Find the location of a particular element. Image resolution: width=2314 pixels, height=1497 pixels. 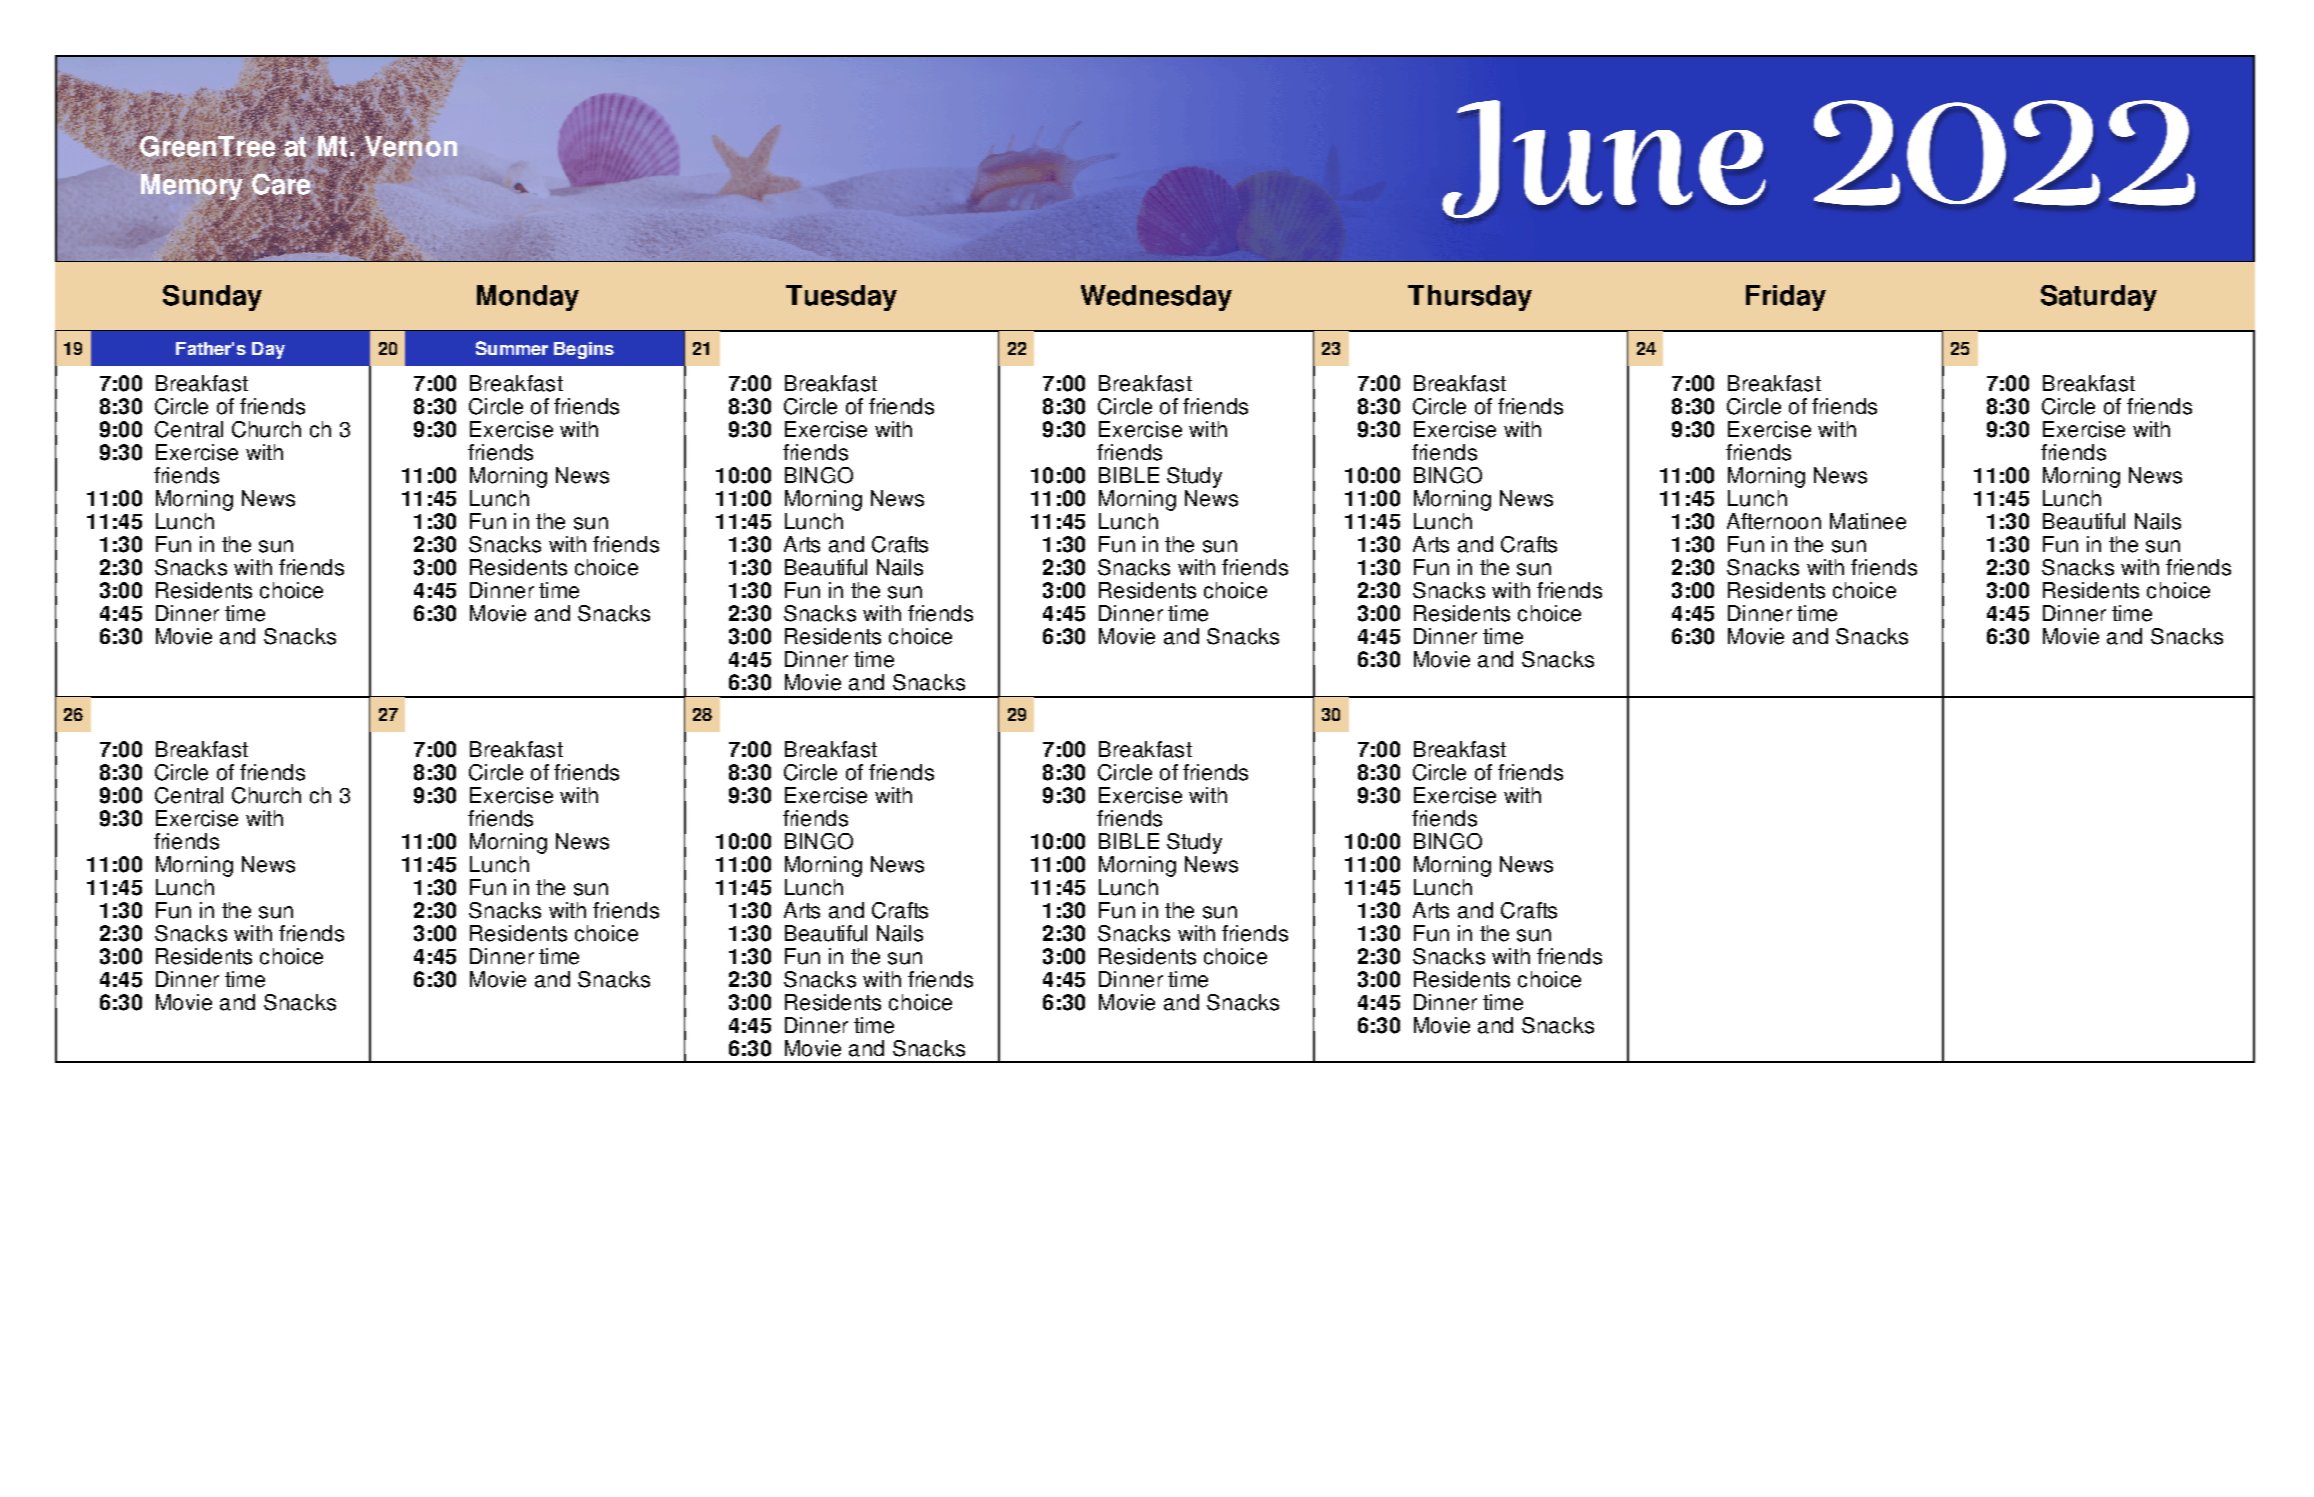

Thursday is located at coordinates (1470, 298).
